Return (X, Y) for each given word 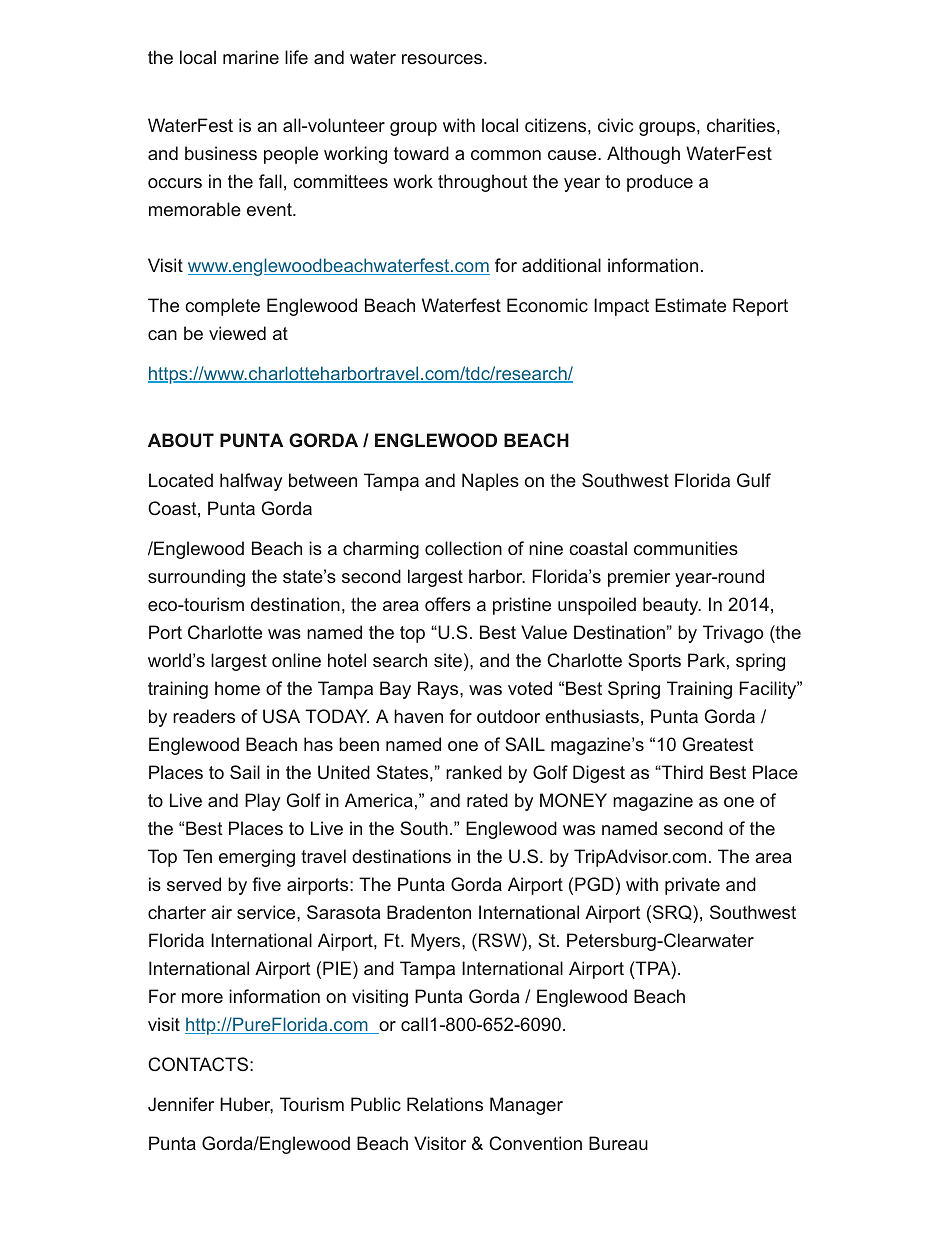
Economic (547, 305)
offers (448, 604)
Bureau (618, 1143)
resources (442, 59)
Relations (445, 1104)
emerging (257, 858)
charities (741, 125)
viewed (237, 333)
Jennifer (181, 1104)
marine (251, 57)
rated (487, 800)
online (296, 660)
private (692, 886)
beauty (672, 606)
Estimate (690, 305)
